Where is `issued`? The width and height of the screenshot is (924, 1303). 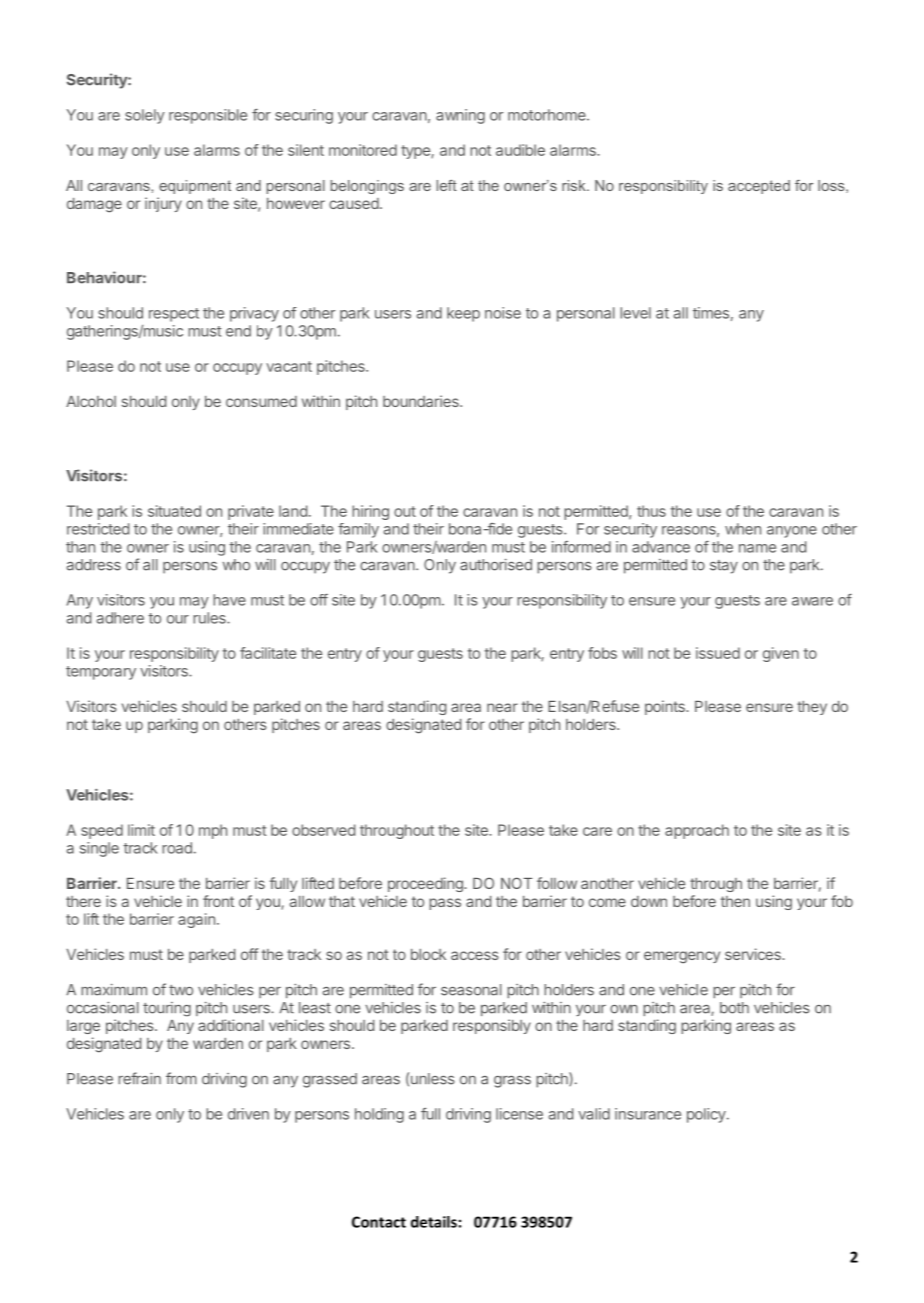
issued is located at coordinates (718, 653).
